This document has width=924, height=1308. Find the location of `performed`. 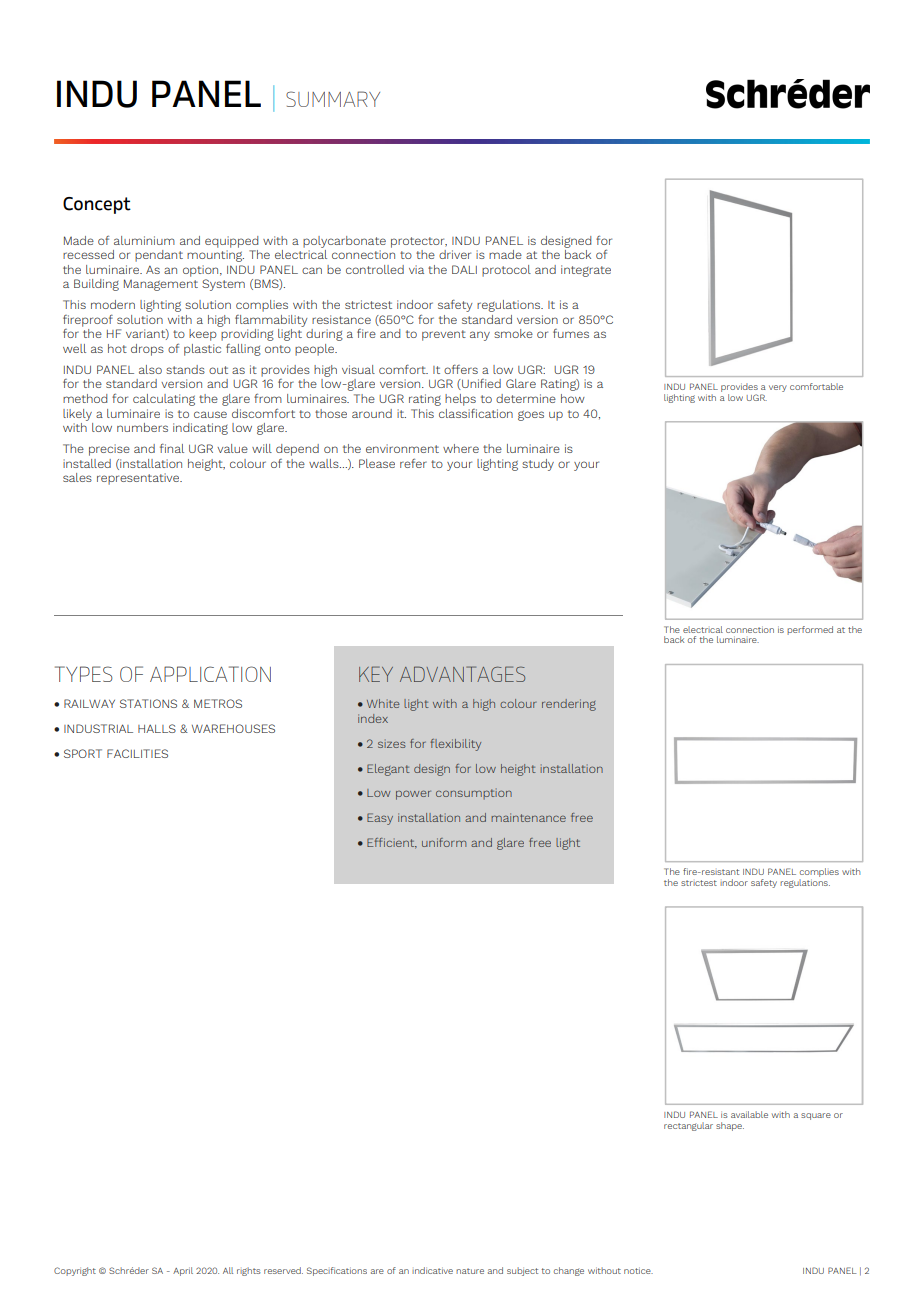

performed is located at coordinates (810, 630).
